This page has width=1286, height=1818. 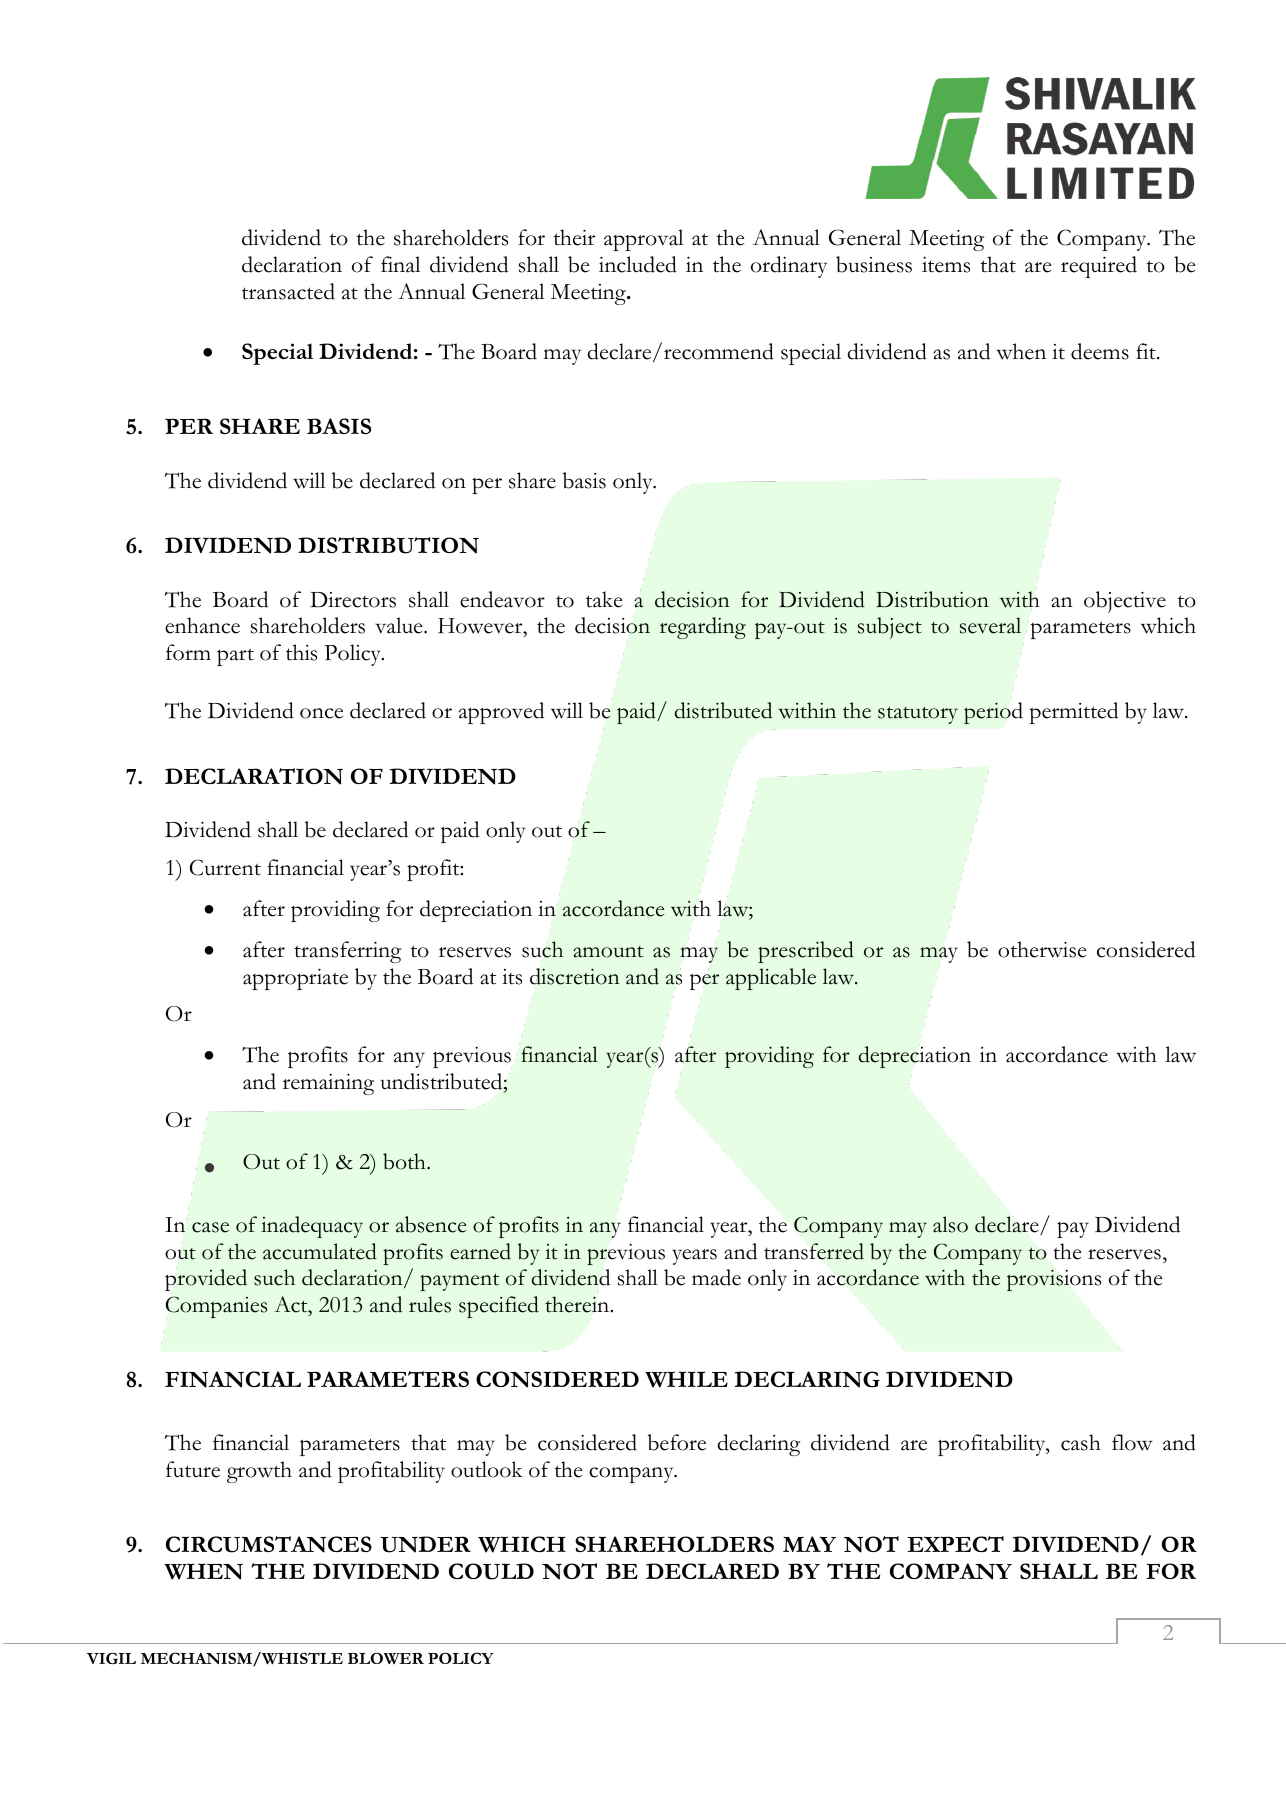 What do you see at coordinates (210, 1227) in the page?
I see `case` at bounding box center [210, 1227].
